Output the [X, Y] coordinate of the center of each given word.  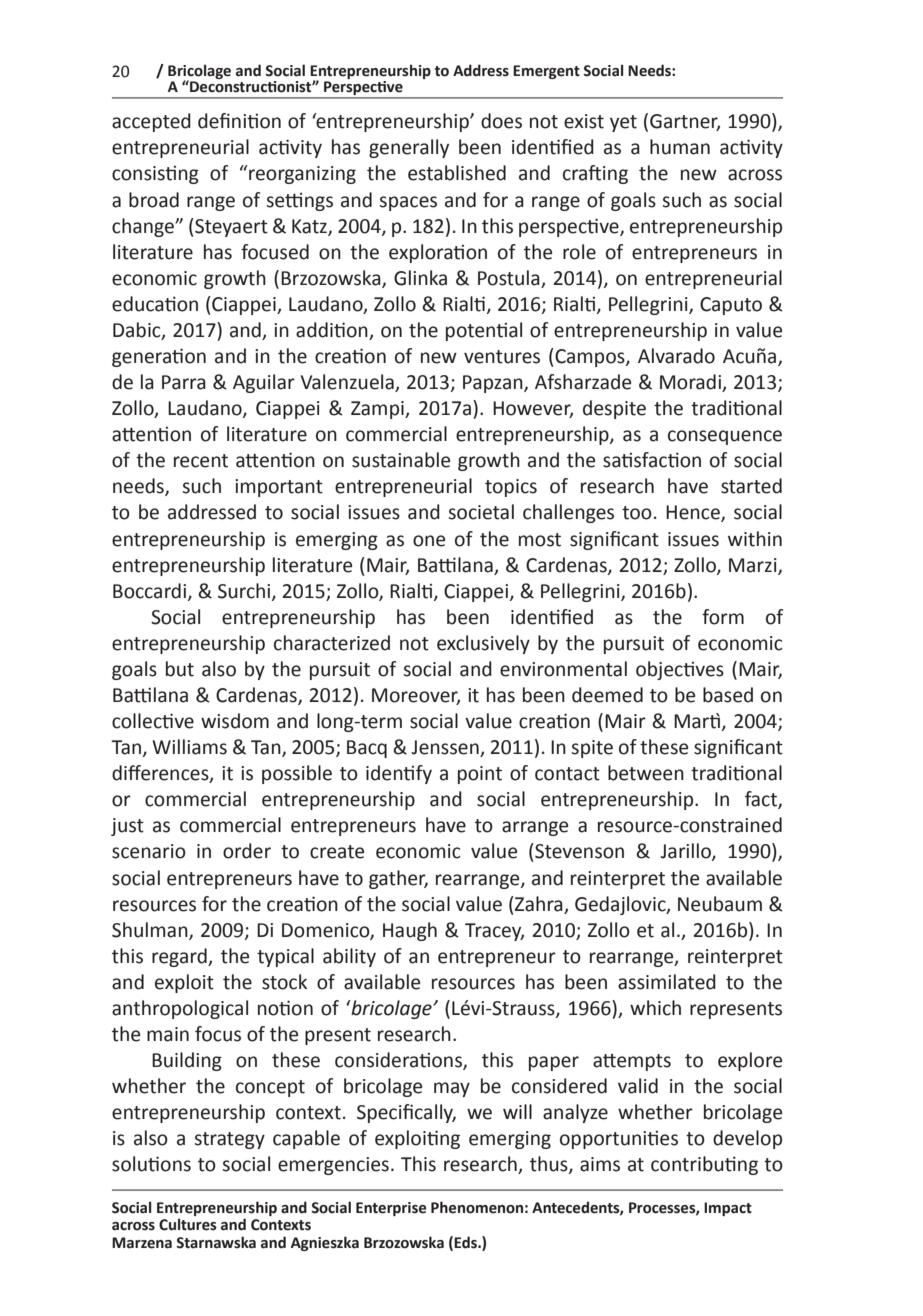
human [680, 147]
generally [409, 148]
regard [180, 957]
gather [398, 879]
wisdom [235, 721]
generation [159, 357]
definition [239, 121]
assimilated [667, 982]
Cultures [188, 1224]
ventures [502, 357]
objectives [680, 670]
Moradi [691, 383]
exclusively [483, 644]
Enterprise [391, 1209]
